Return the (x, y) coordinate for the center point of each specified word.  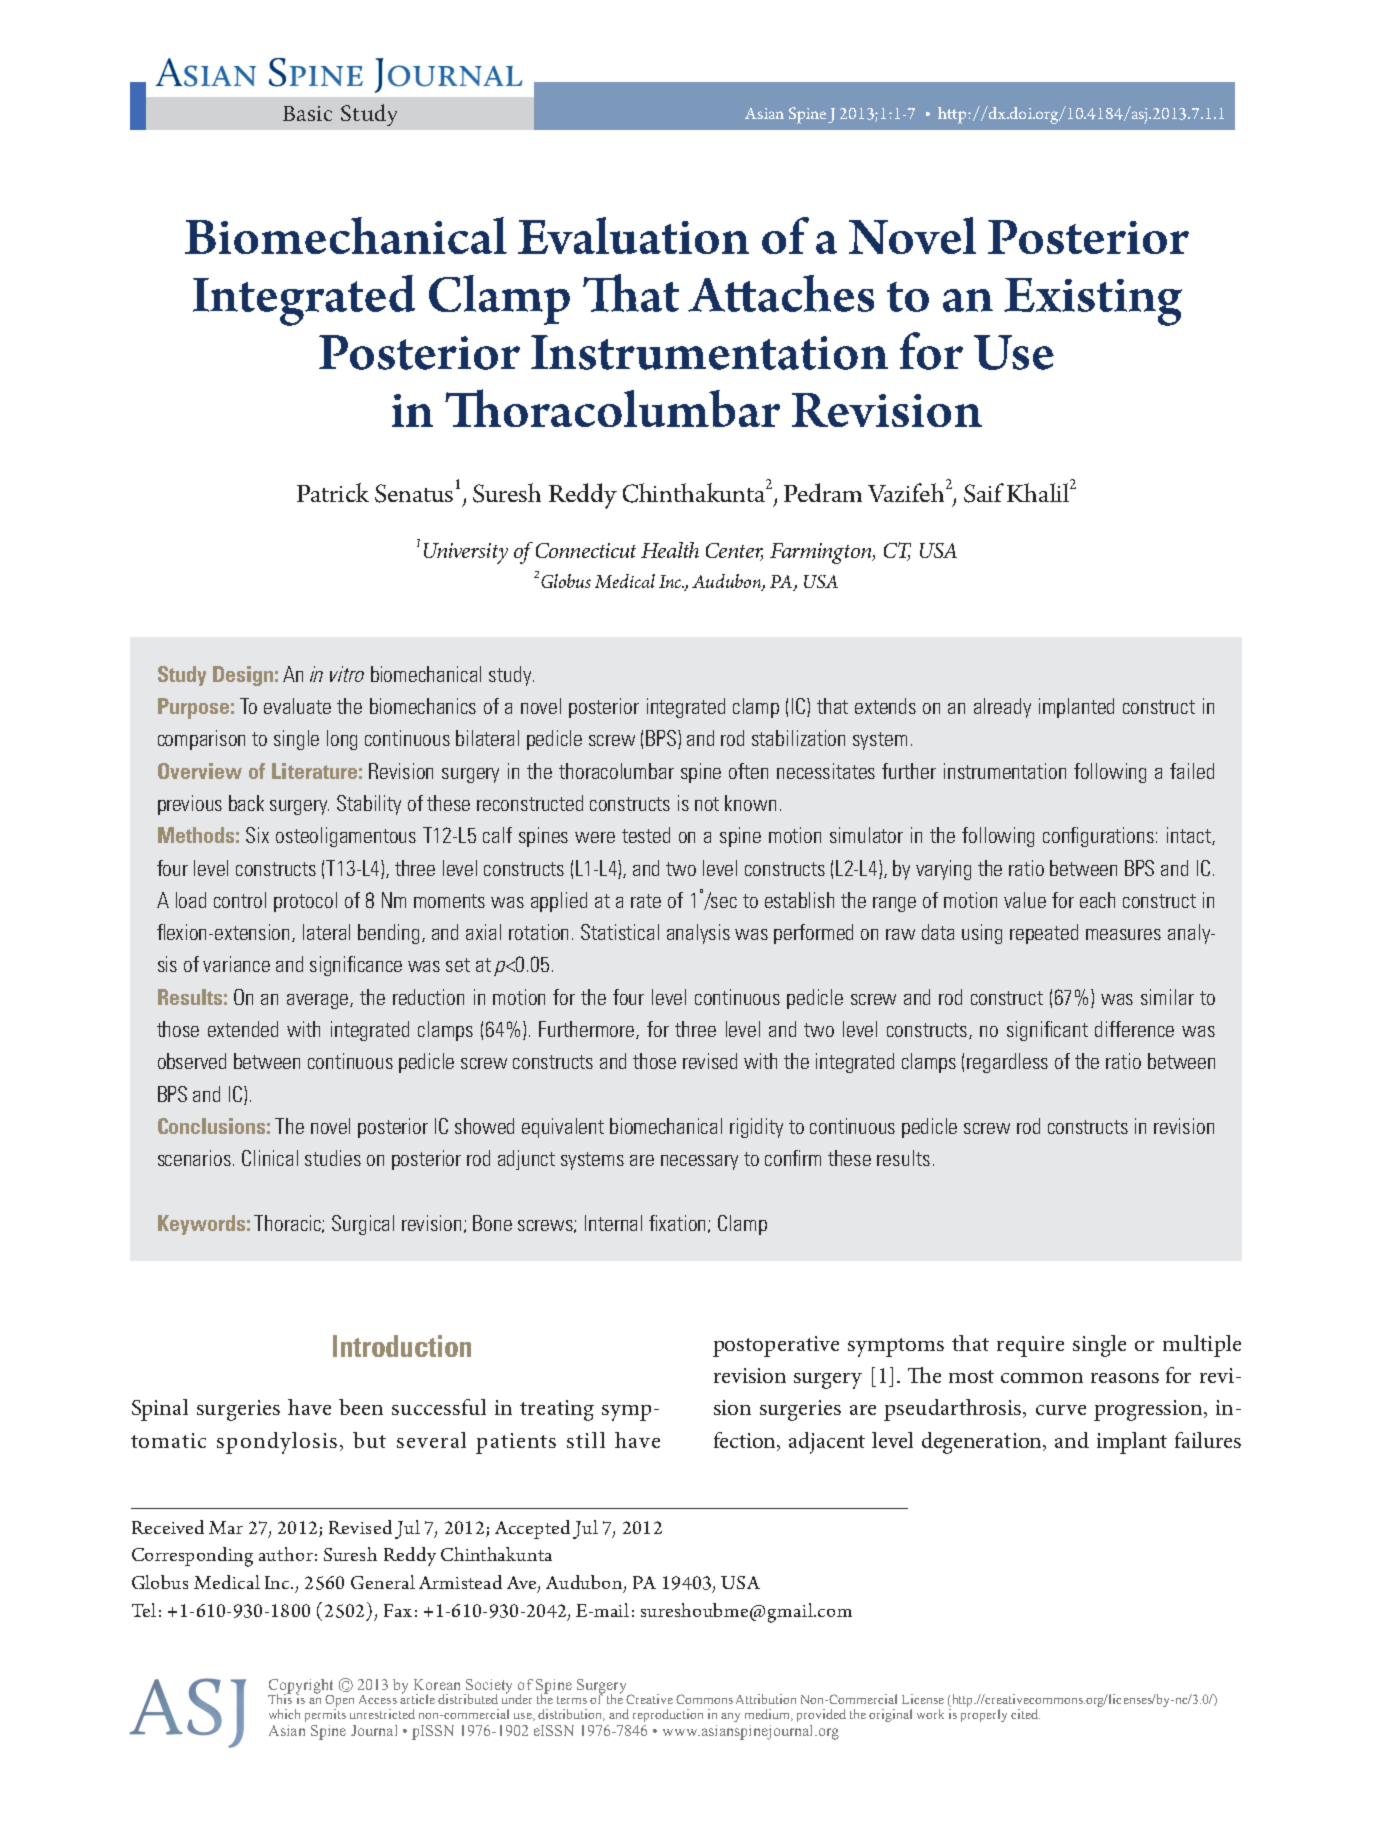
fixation (679, 1224)
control (240, 900)
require (1030, 1346)
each (1097, 900)
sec (723, 901)
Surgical (363, 1225)
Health (670, 550)
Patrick (333, 492)
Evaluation (633, 235)
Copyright (300, 1687)
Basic (307, 113)
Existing (1093, 302)
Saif (984, 493)
